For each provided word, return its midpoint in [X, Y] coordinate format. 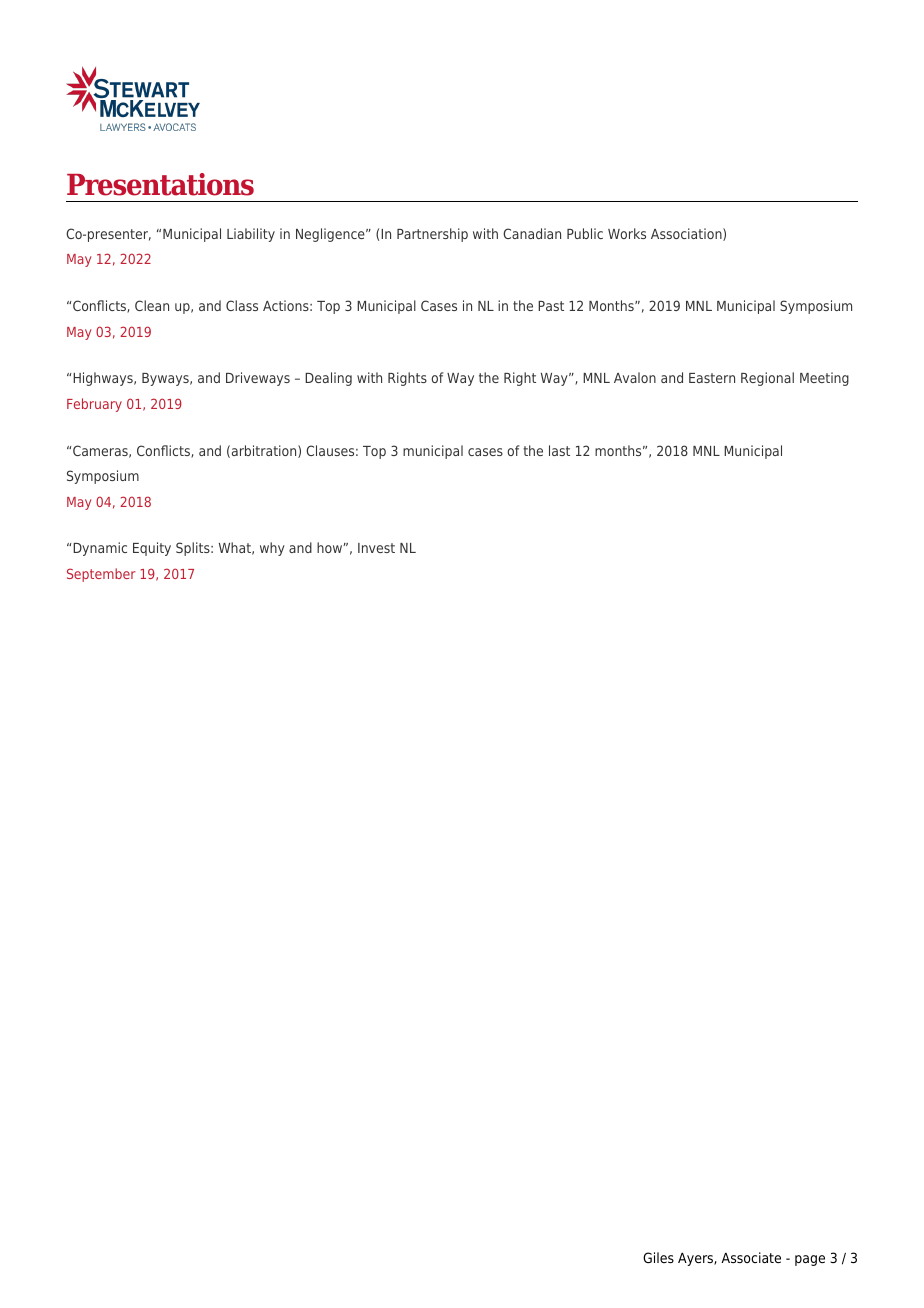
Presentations [160, 184]
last [559, 450]
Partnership [432, 235]
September [101, 575]
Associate [751, 1257]
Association [687, 234]
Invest [376, 548]
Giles [658, 1257]
